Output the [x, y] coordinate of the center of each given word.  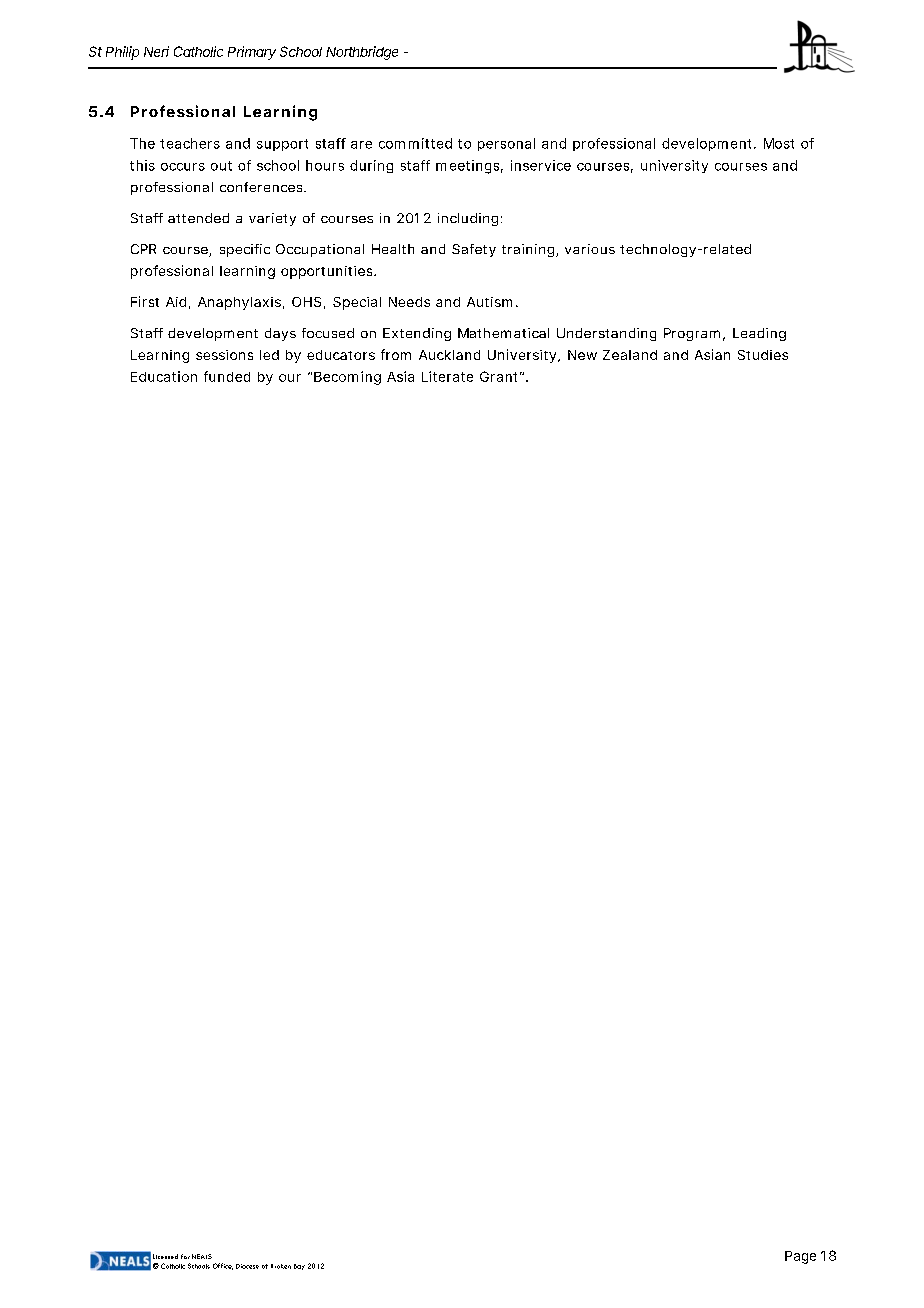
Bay [299, 1267]
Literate [447, 376]
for [185, 1256]
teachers [190, 143]
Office [223, 1266]
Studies [763, 355]
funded [227, 376]
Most [779, 143]
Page [800, 1257]
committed [415, 143]
